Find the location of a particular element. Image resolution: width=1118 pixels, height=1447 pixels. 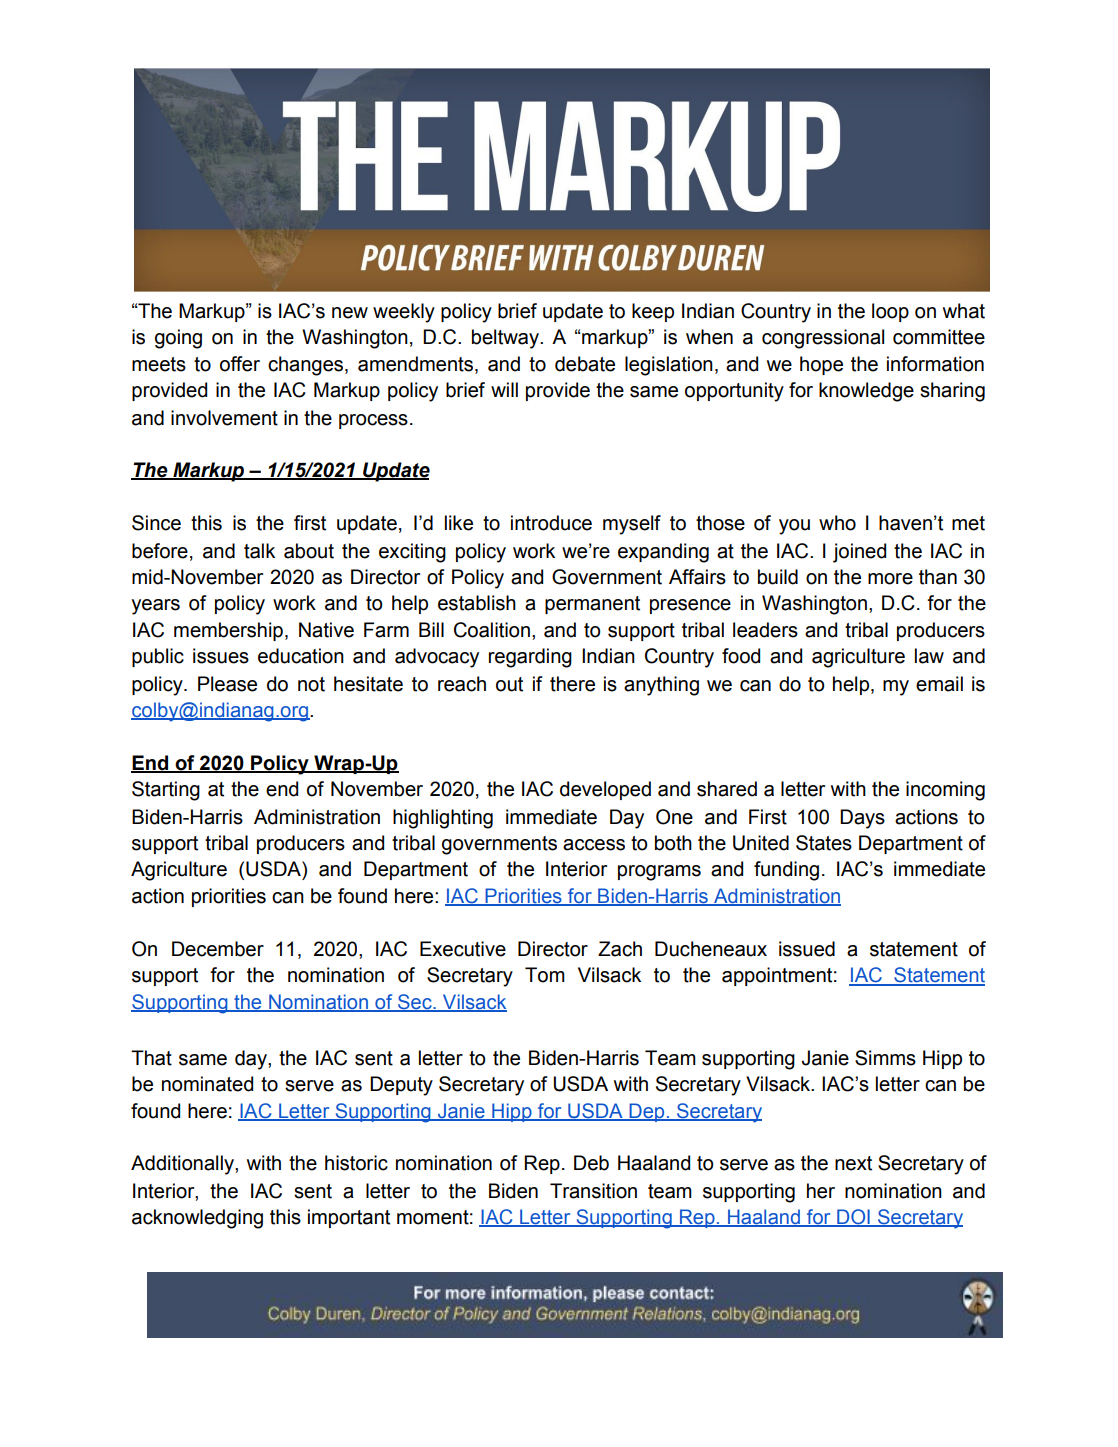

acknowledging is located at coordinates (197, 1219).
